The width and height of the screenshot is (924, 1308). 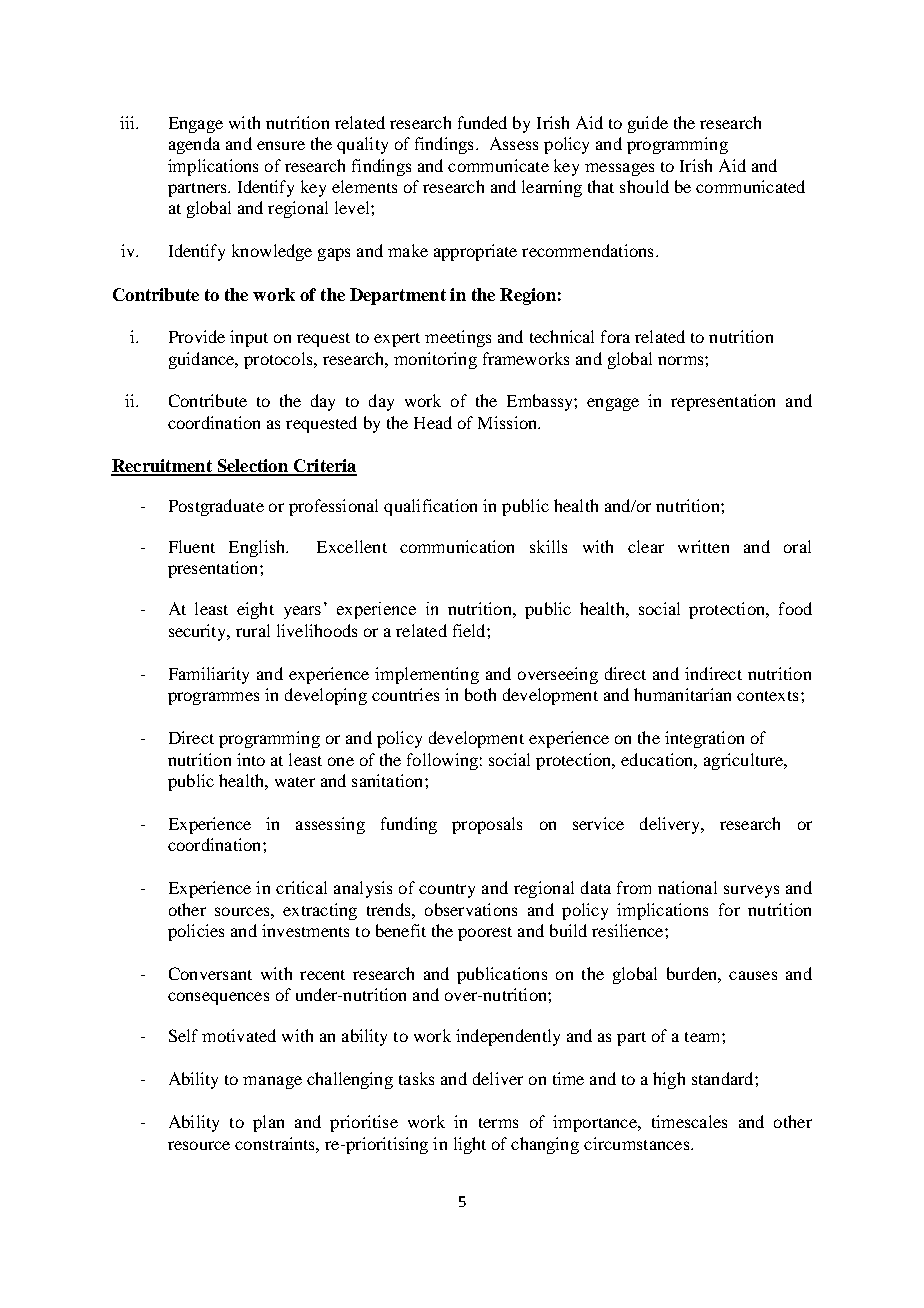 What do you see at coordinates (703, 546) in the screenshot?
I see `written` at bounding box center [703, 546].
